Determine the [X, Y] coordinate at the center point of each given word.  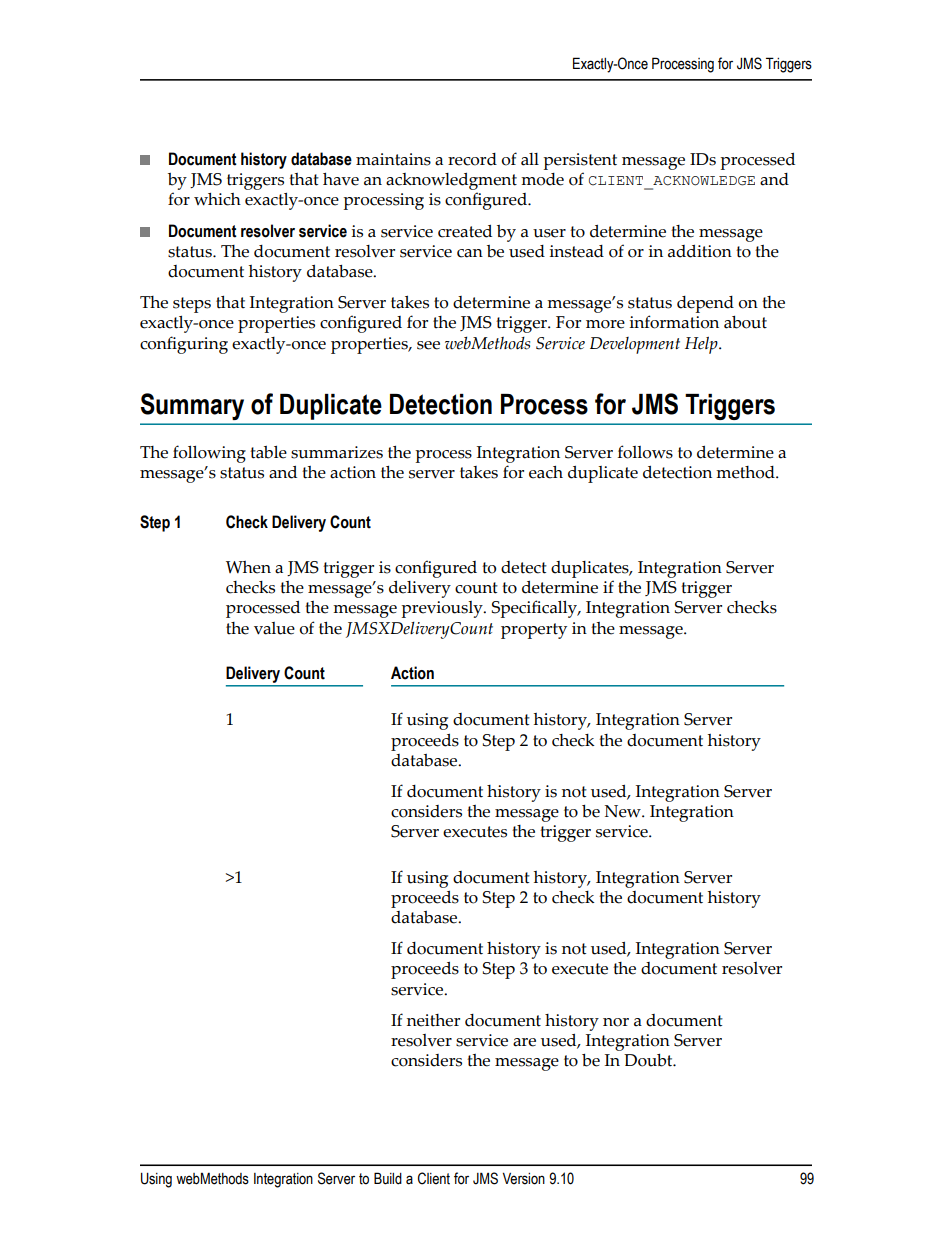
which [217, 199]
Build [388, 1178]
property [534, 631]
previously [443, 609]
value [274, 628]
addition [700, 251]
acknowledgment [451, 181]
